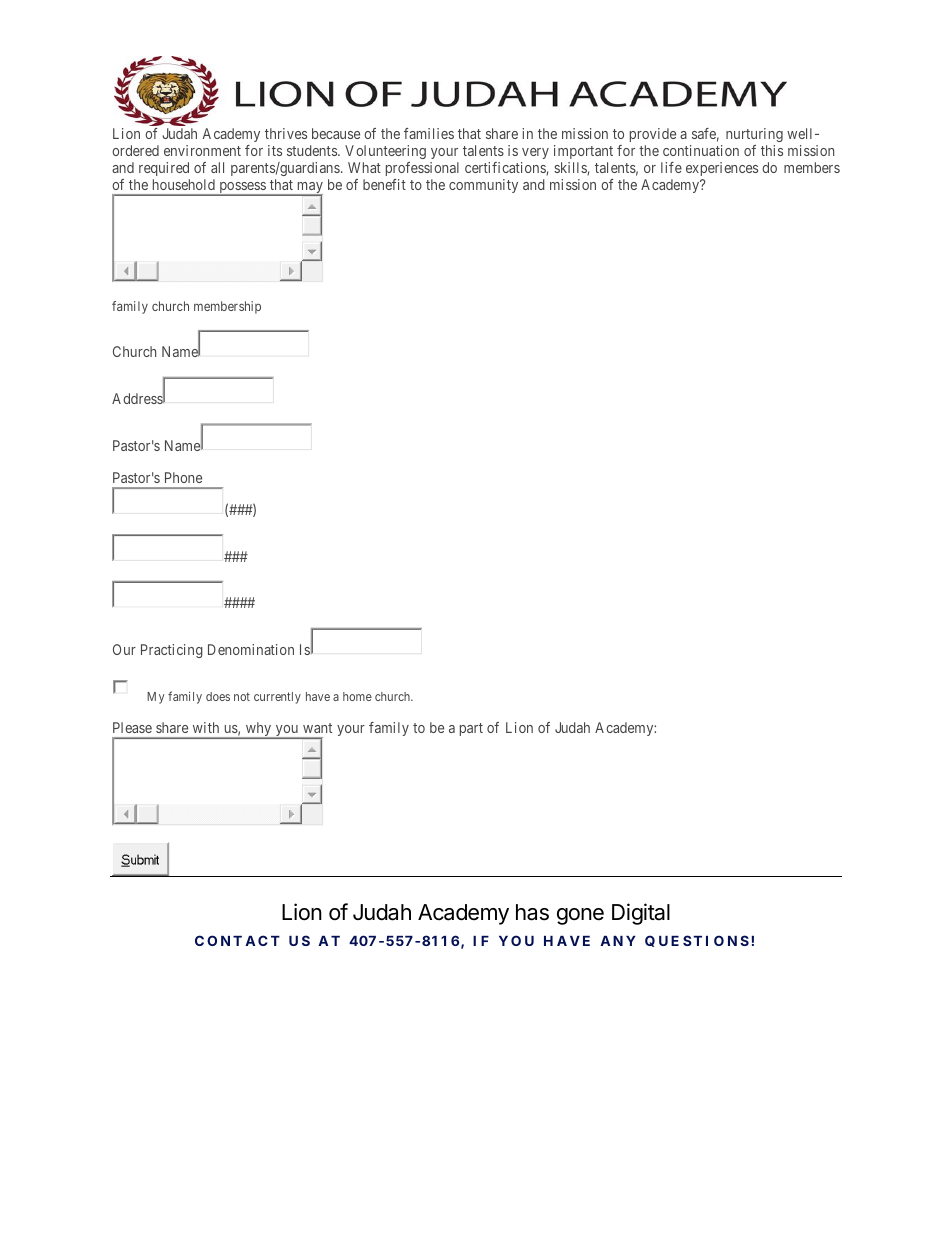 The width and height of the image is (952, 1233). What do you see at coordinates (471, 729) in the image?
I see `part` at bounding box center [471, 729].
